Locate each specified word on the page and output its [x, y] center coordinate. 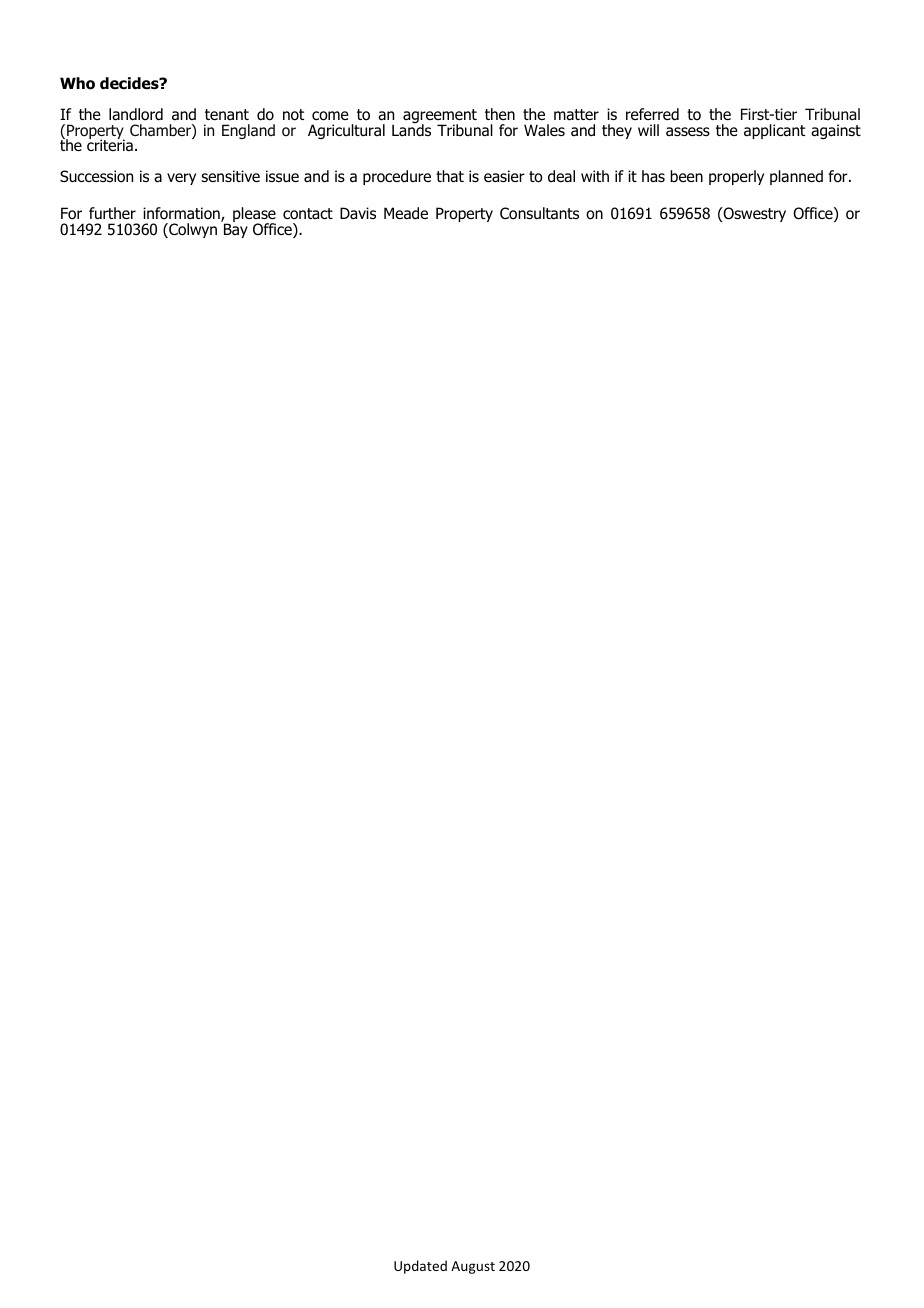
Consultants [539, 213]
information [182, 214]
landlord [136, 114]
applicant [774, 131]
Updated [420, 1267]
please [254, 216]
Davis [358, 213]
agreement [440, 117]
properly [736, 177]
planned [796, 177]
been [686, 176]
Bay [236, 230]
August [473, 1267]
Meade [406, 213]
